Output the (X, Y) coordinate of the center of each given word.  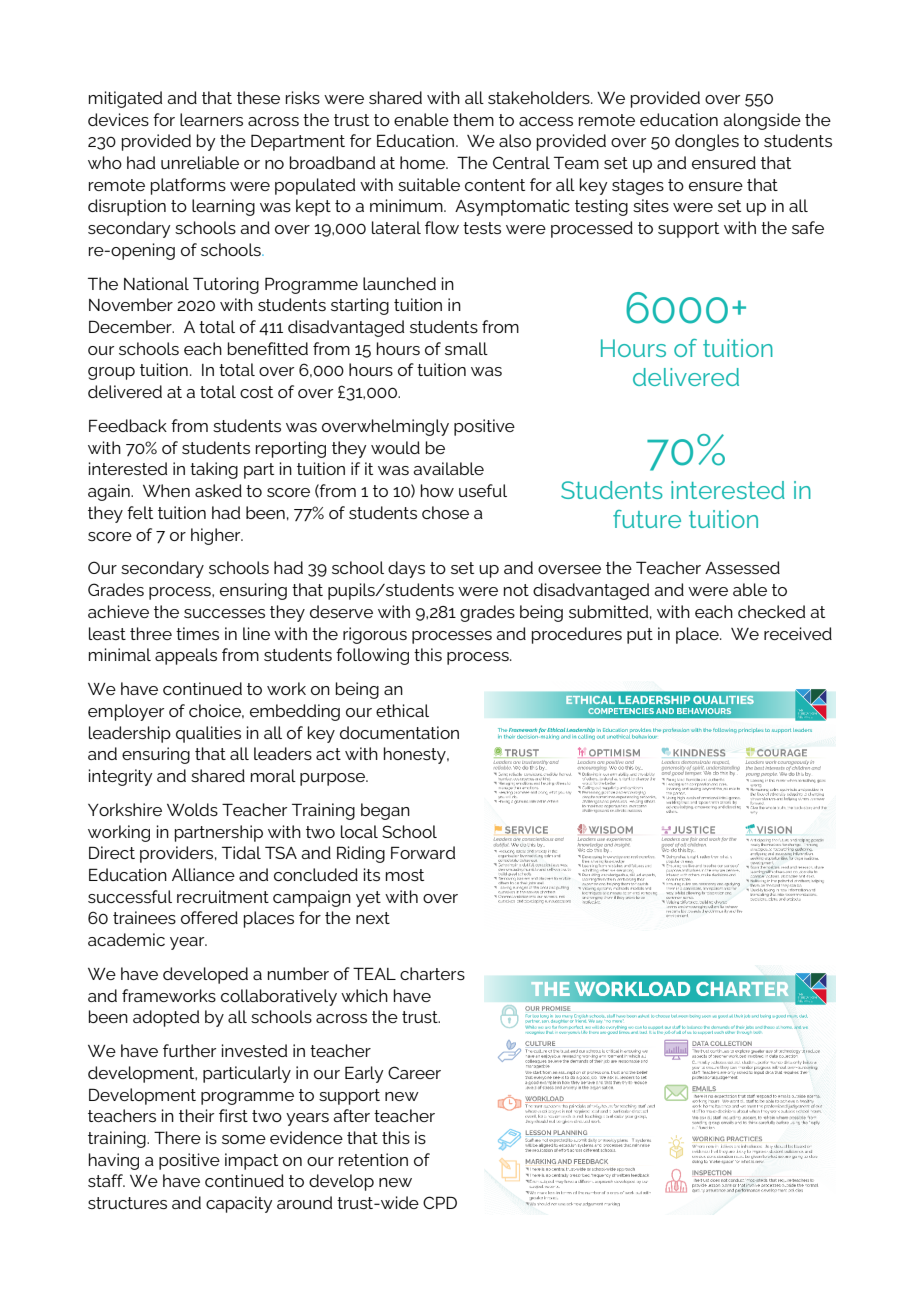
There (177, 1137)
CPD (440, 1202)
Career (414, 1072)
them (473, 119)
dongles (707, 142)
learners (211, 119)
